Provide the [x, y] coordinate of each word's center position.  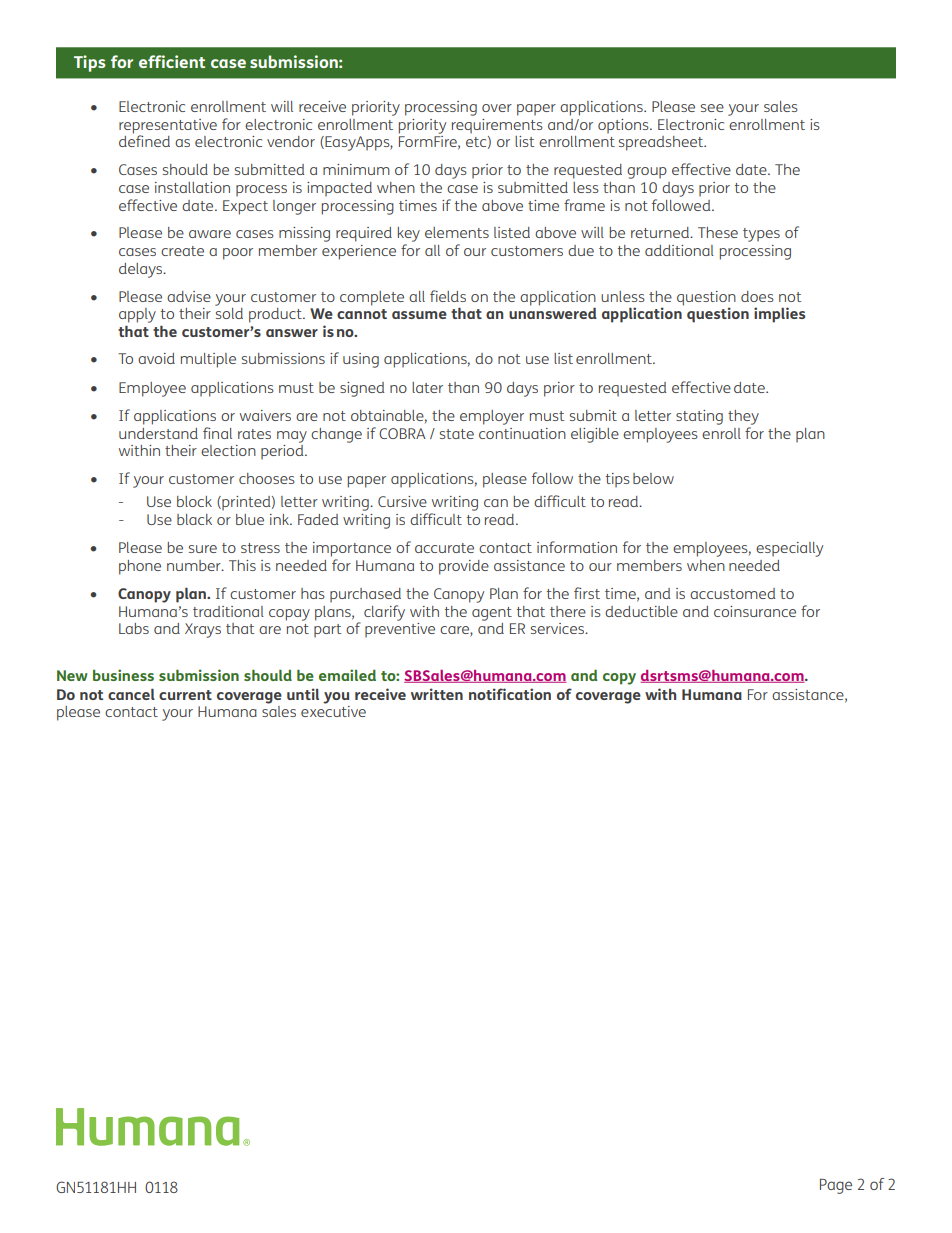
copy [619, 679]
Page [836, 1186]
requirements [497, 126]
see [712, 108]
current [185, 695]
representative [168, 127]
